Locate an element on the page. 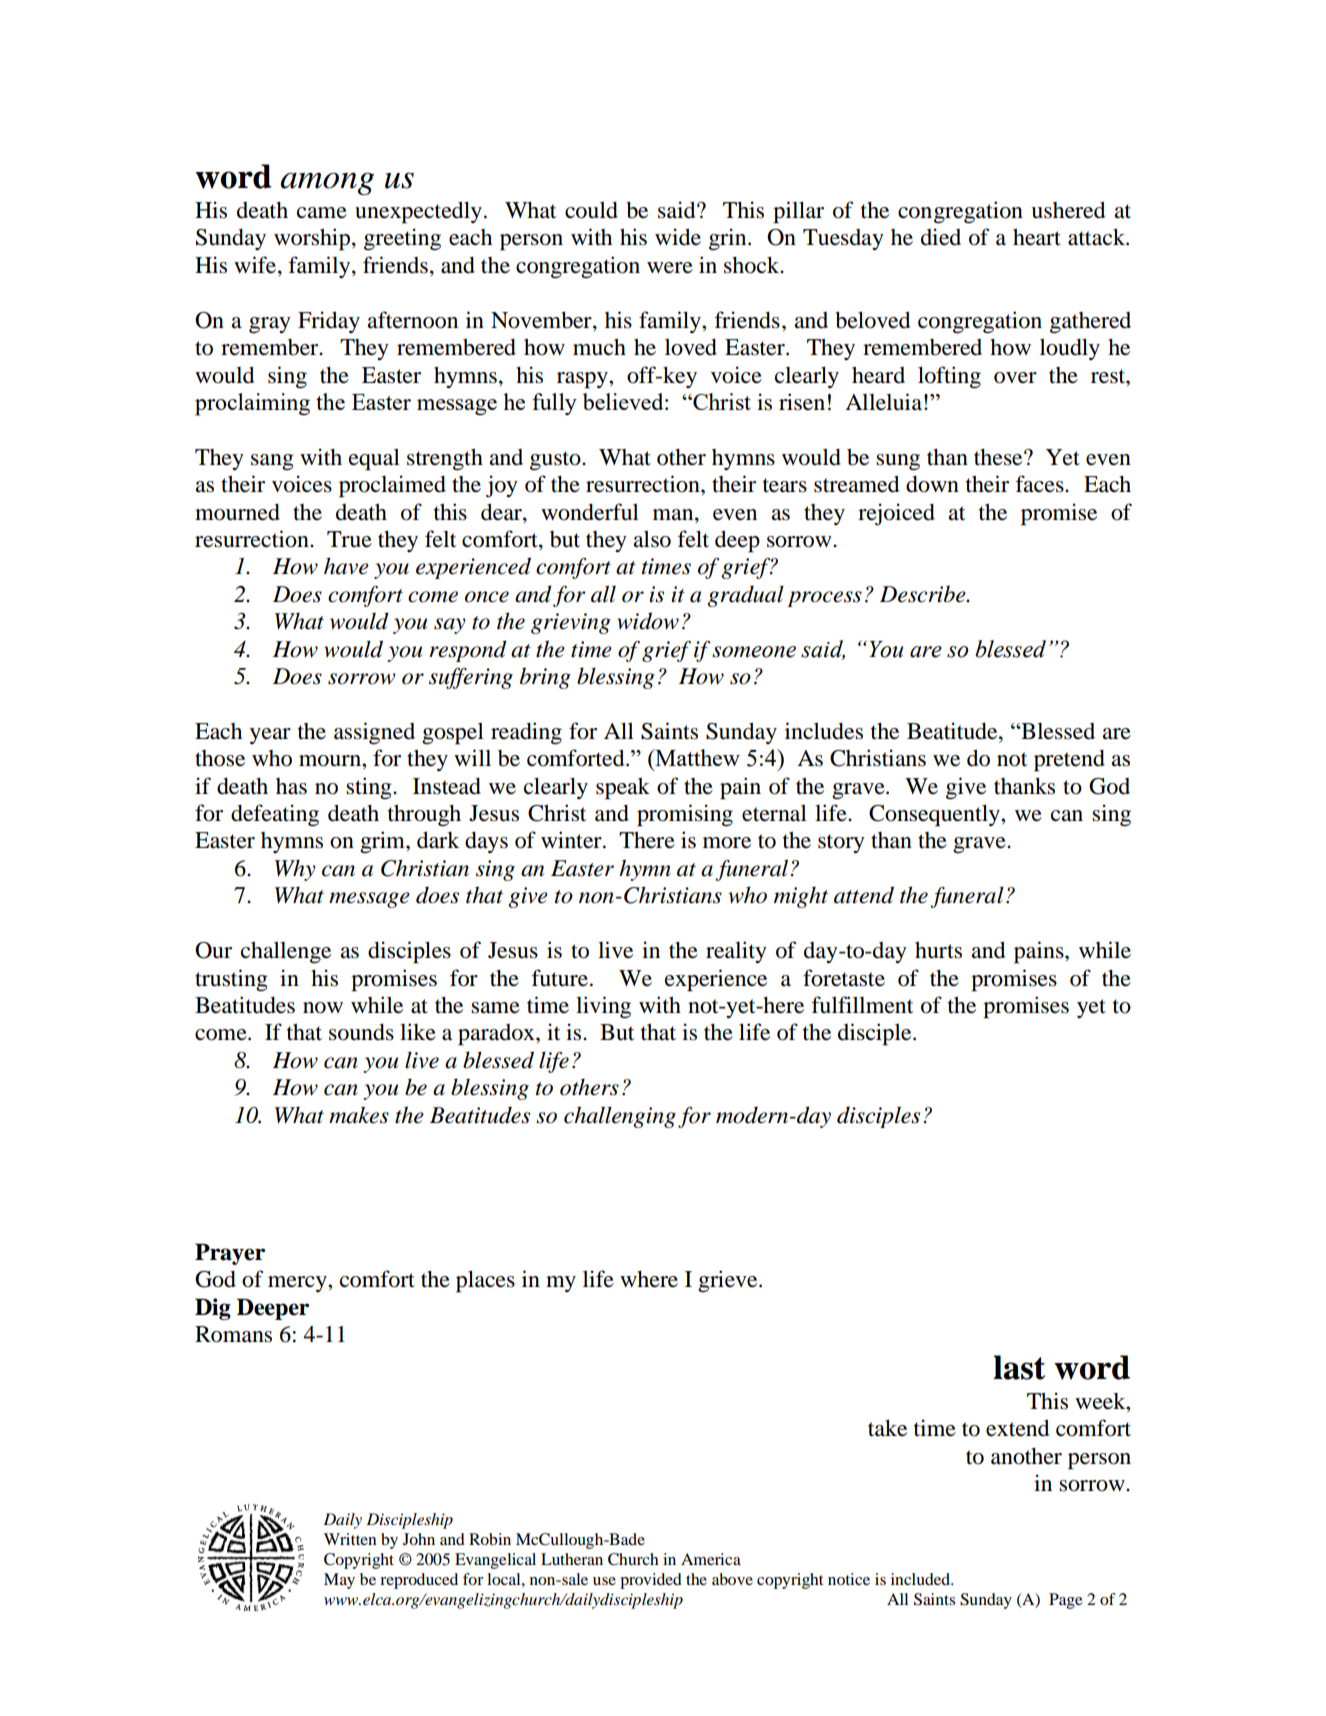  wide is located at coordinates (678, 237).
